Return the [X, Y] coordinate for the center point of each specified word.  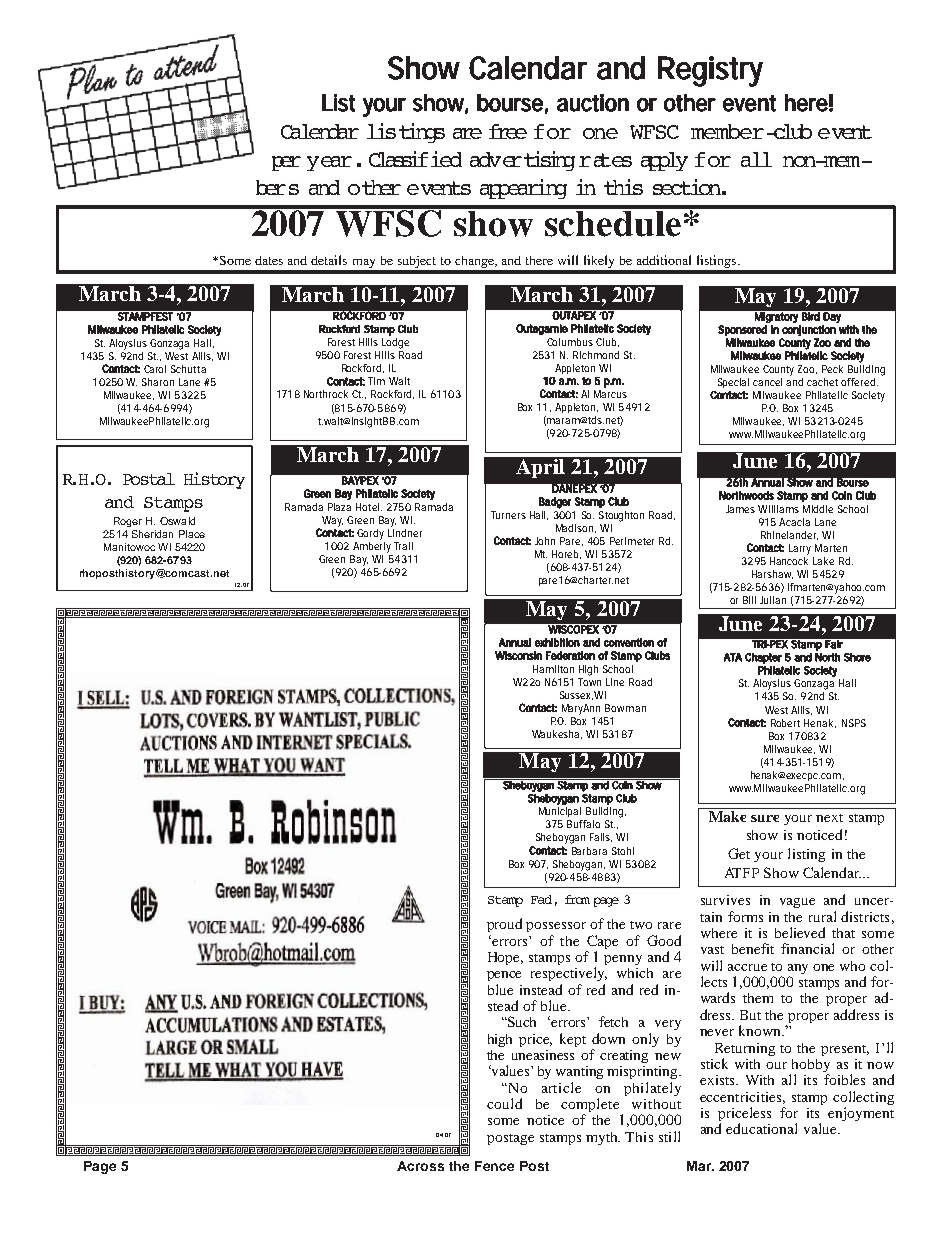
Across [420, 1166]
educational [761, 1128]
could [504, 1103]
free [508, 131]
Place [192, 534]
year [329, 163]
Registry [710, 71]
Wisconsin [518, 655]
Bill [749, 600]
